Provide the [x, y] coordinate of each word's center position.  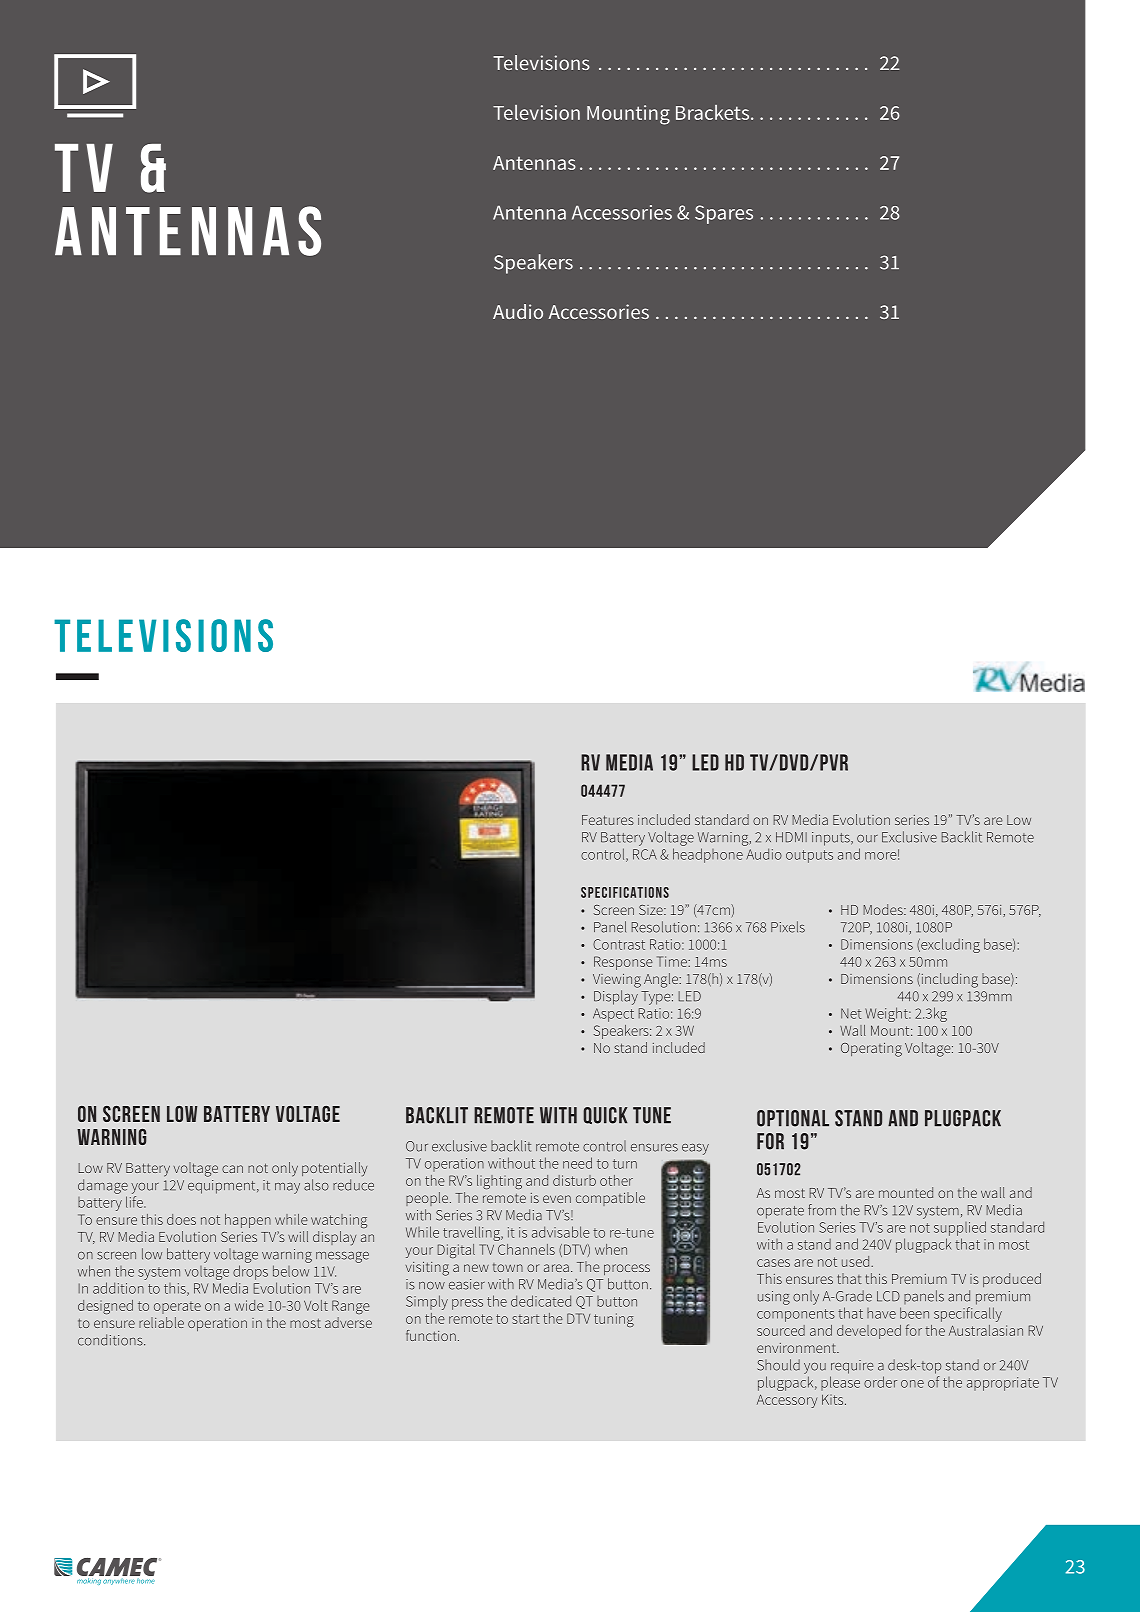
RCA [645, 854]
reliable [161, 1322]
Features [608, 820]
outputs [809, 856]
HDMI [791, 837]
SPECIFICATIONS [625, 892]
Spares [724, 214]
